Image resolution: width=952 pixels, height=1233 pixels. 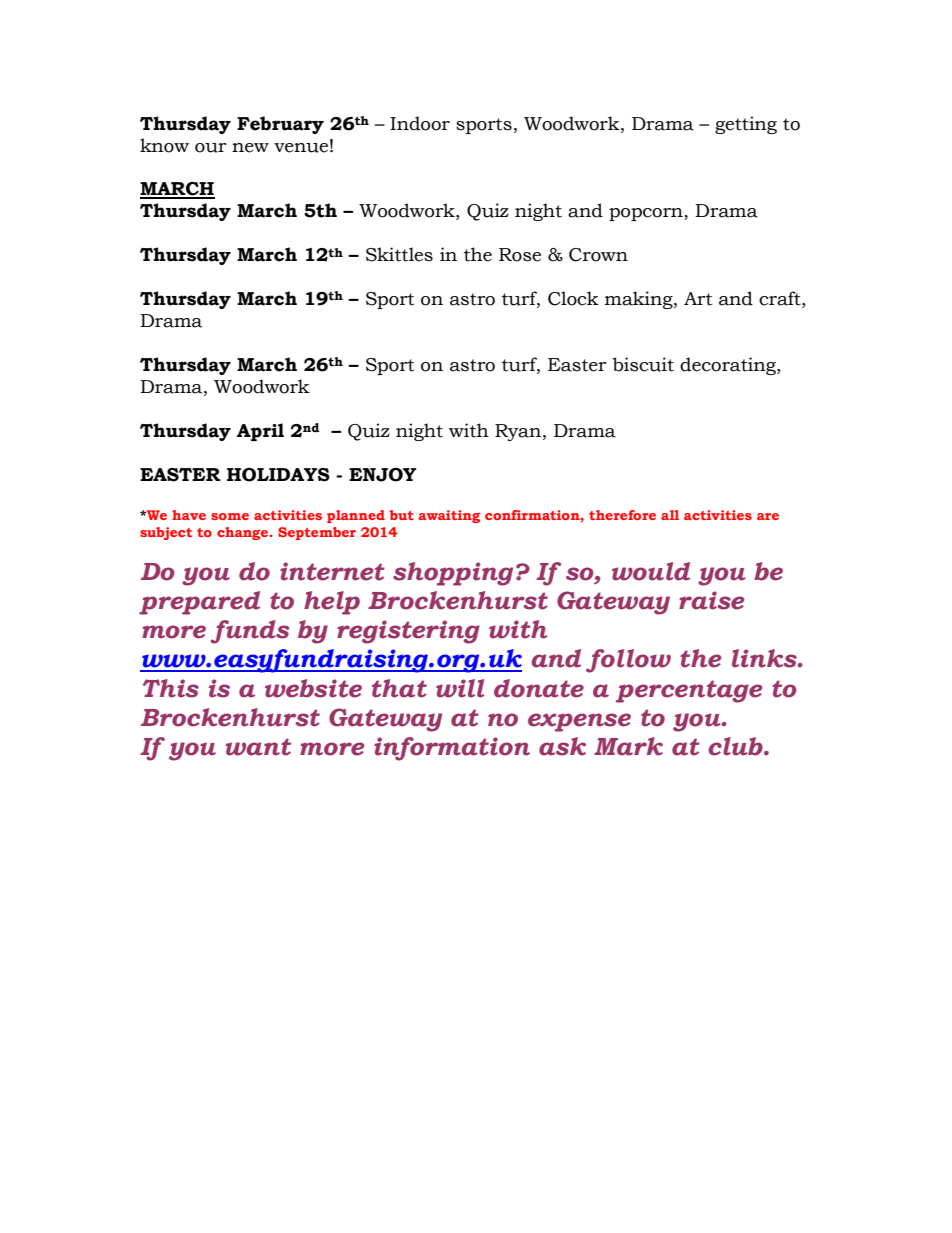 What do you see at coordinates (518, 432) in the image?
I see `Ryan` at bounding box center [518, 432].
